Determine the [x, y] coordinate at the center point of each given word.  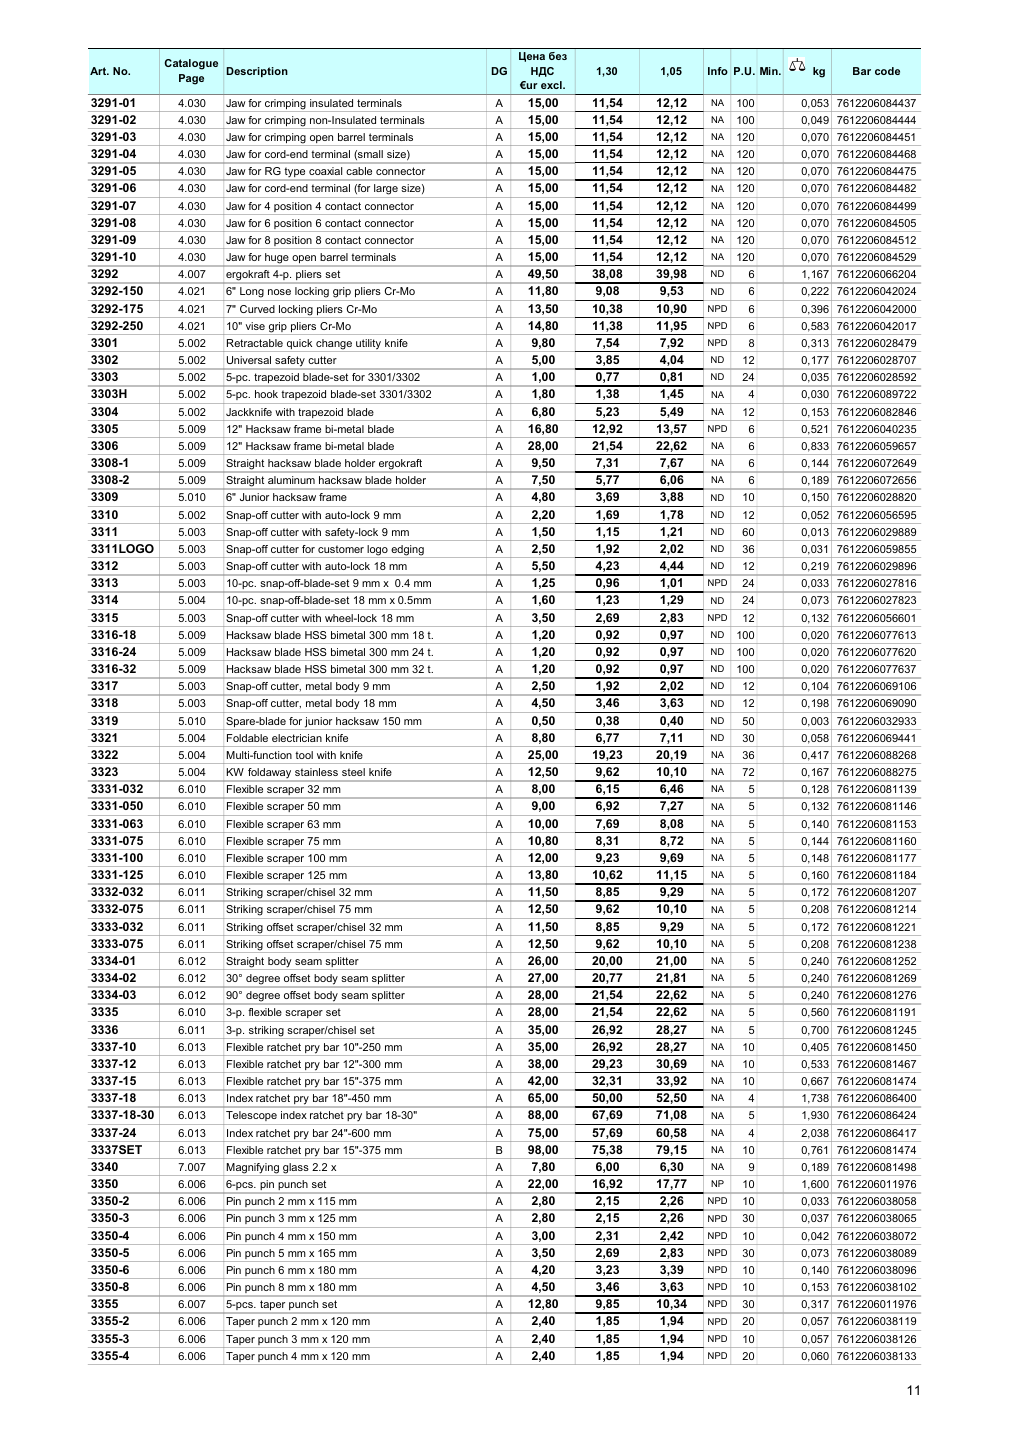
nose [279, 292]
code [887, 71]
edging [407, 551]
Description [257, 72]
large [386, 191]
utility [369, 345]
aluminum [291, 480]
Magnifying [252, 1169]
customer [341, 549]
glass [296, 1169]
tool [304, 755]
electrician [297, 738]
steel [353, 772]
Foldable [247, 738]
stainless [316, 772]
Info [718, 71]
